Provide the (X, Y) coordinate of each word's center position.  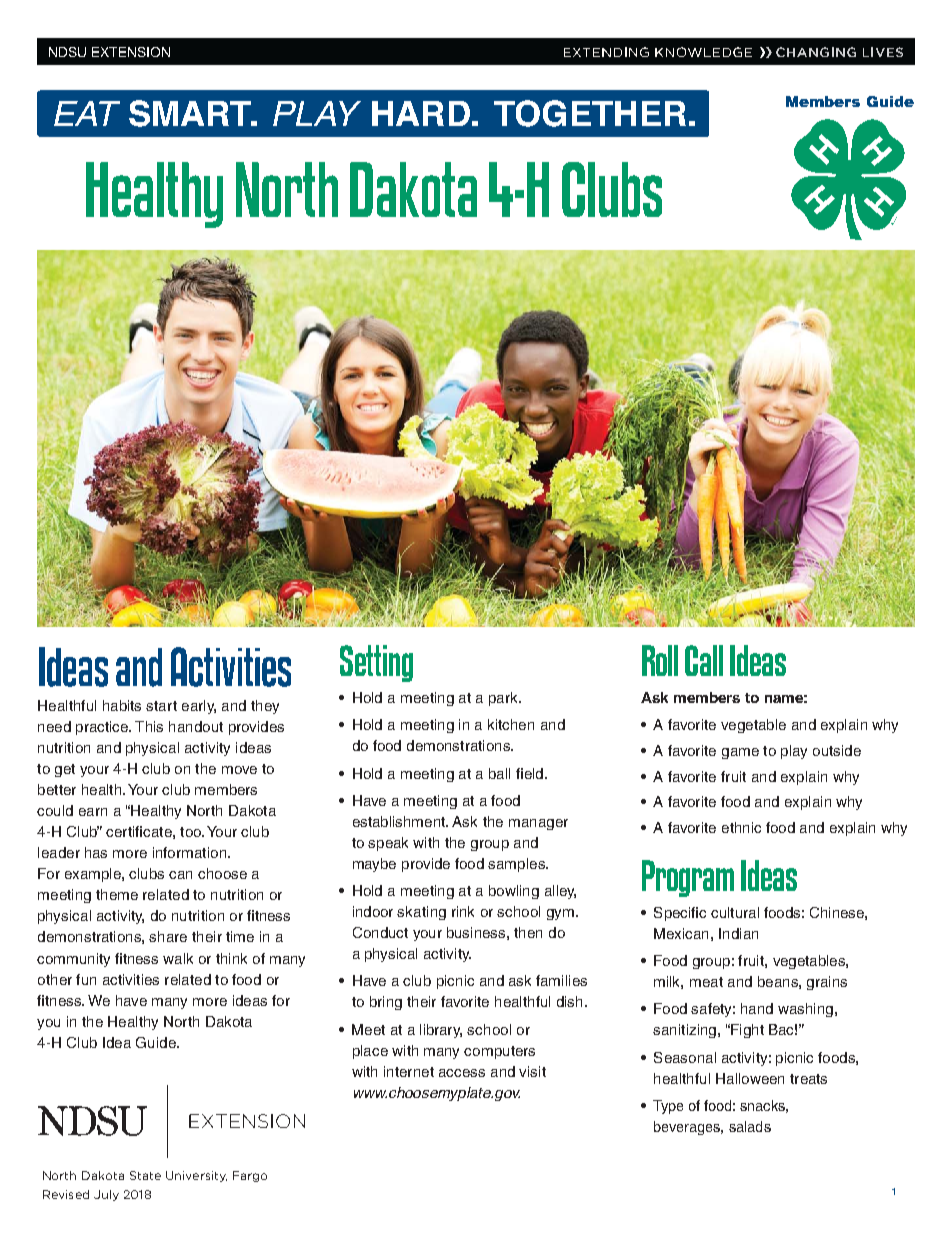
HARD (421, 113)
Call (704, 660)
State (145, 1175)
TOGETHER (590, 113)
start (161, 706)
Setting (376, 663)
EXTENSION (131, 52)
